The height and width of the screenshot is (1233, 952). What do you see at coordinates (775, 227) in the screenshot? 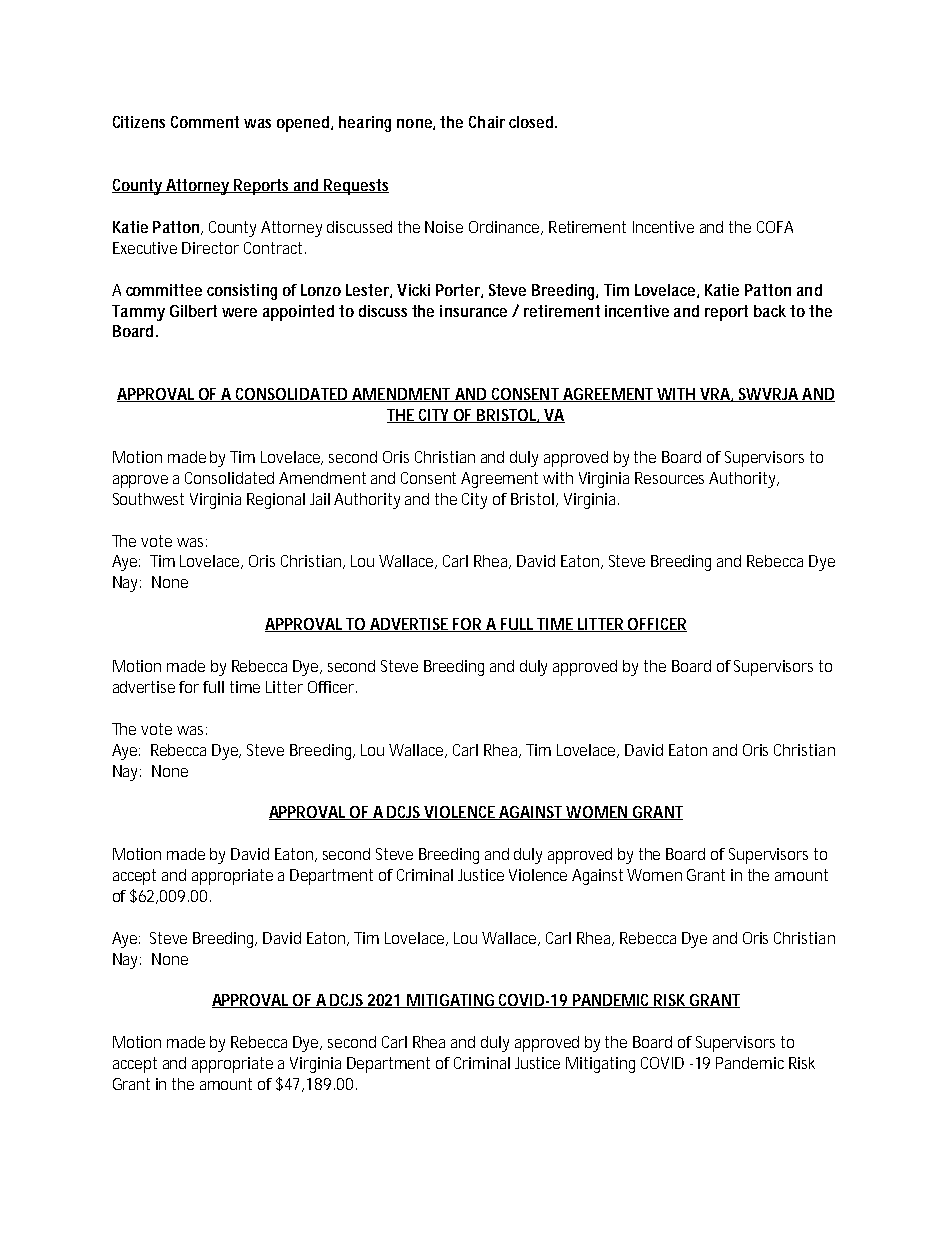
I see `COFA` at bounding box center [775, 227].
